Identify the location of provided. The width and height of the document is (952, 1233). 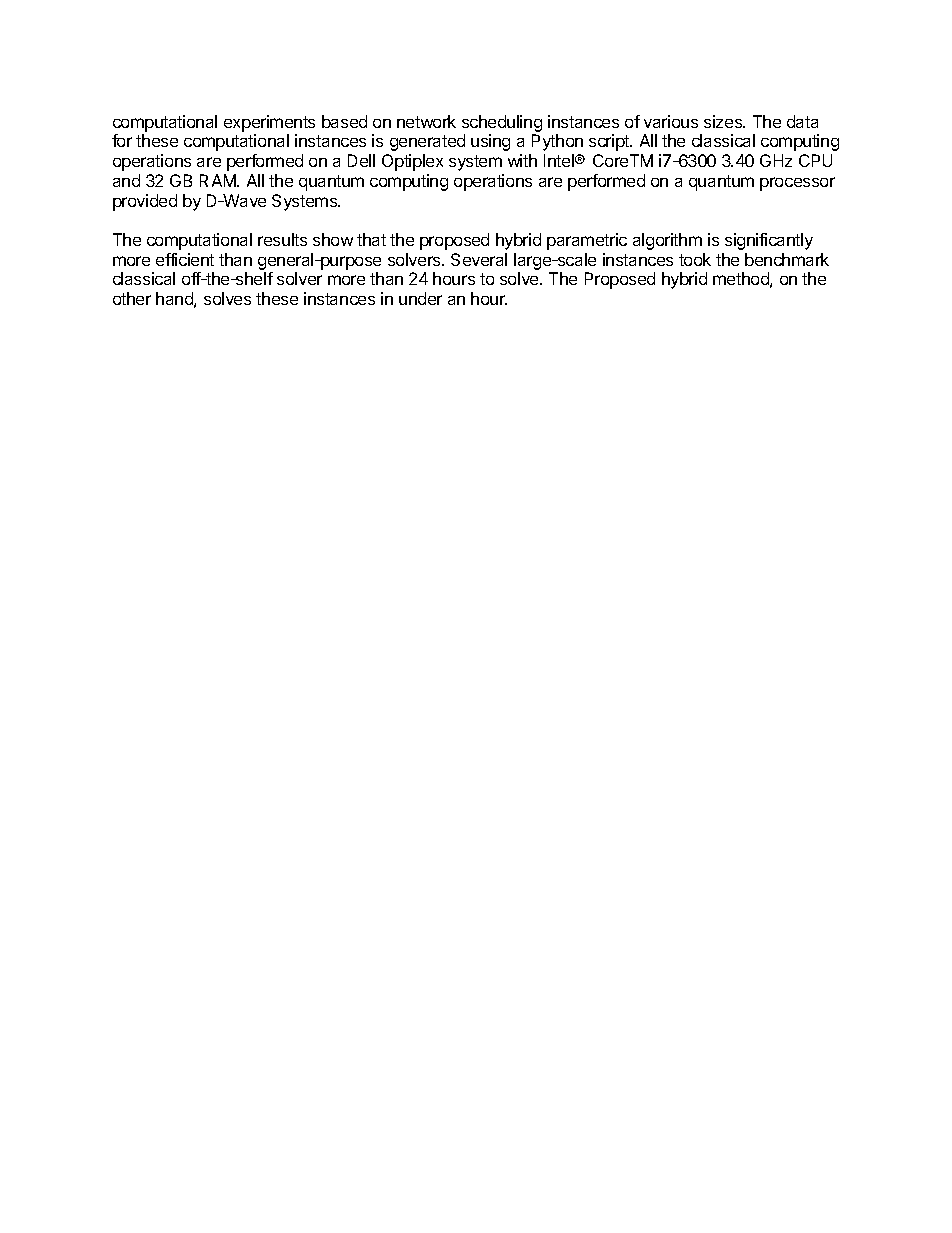
(145, 202).
